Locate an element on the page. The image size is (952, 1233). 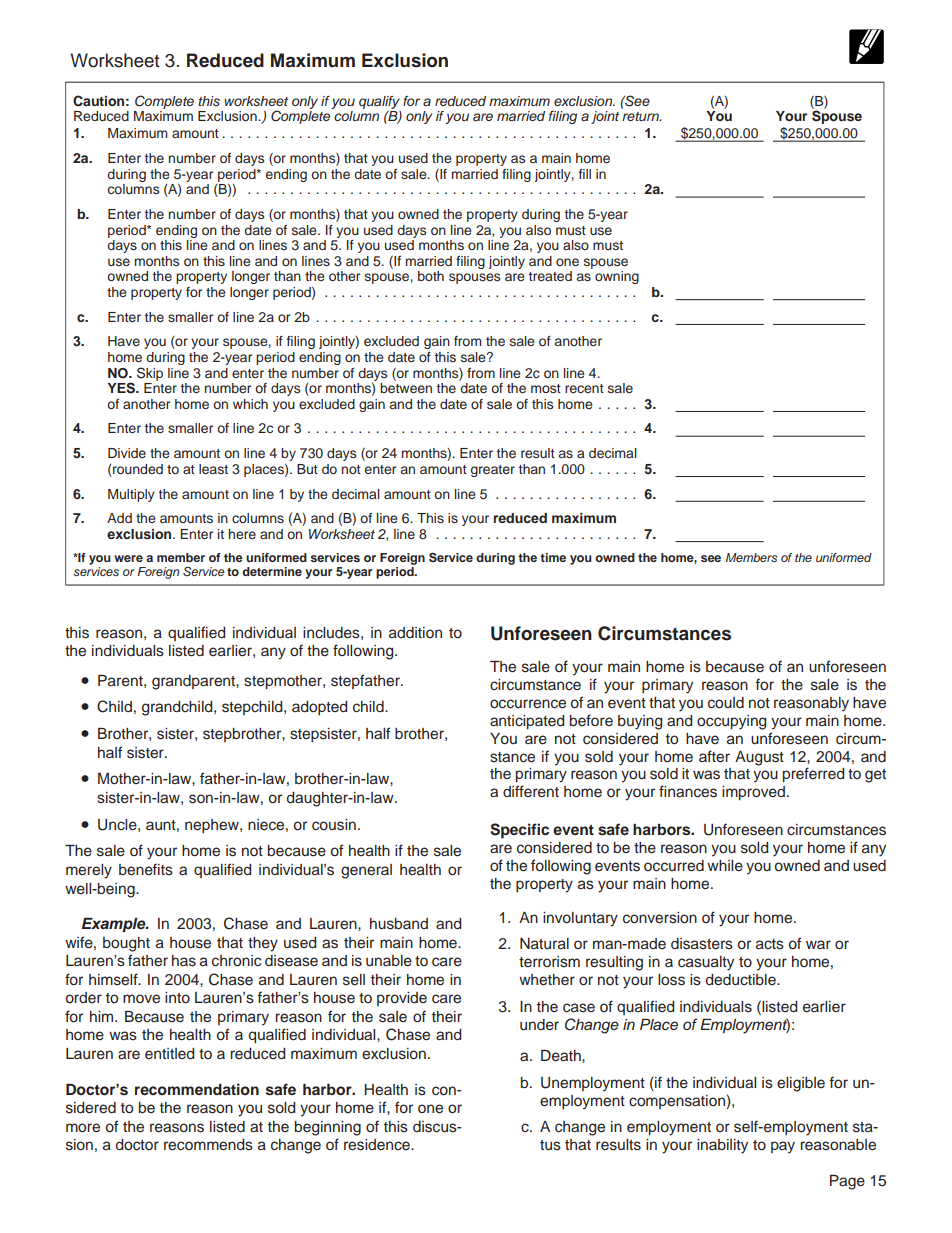
recent is located at coordinates (584, 388).
